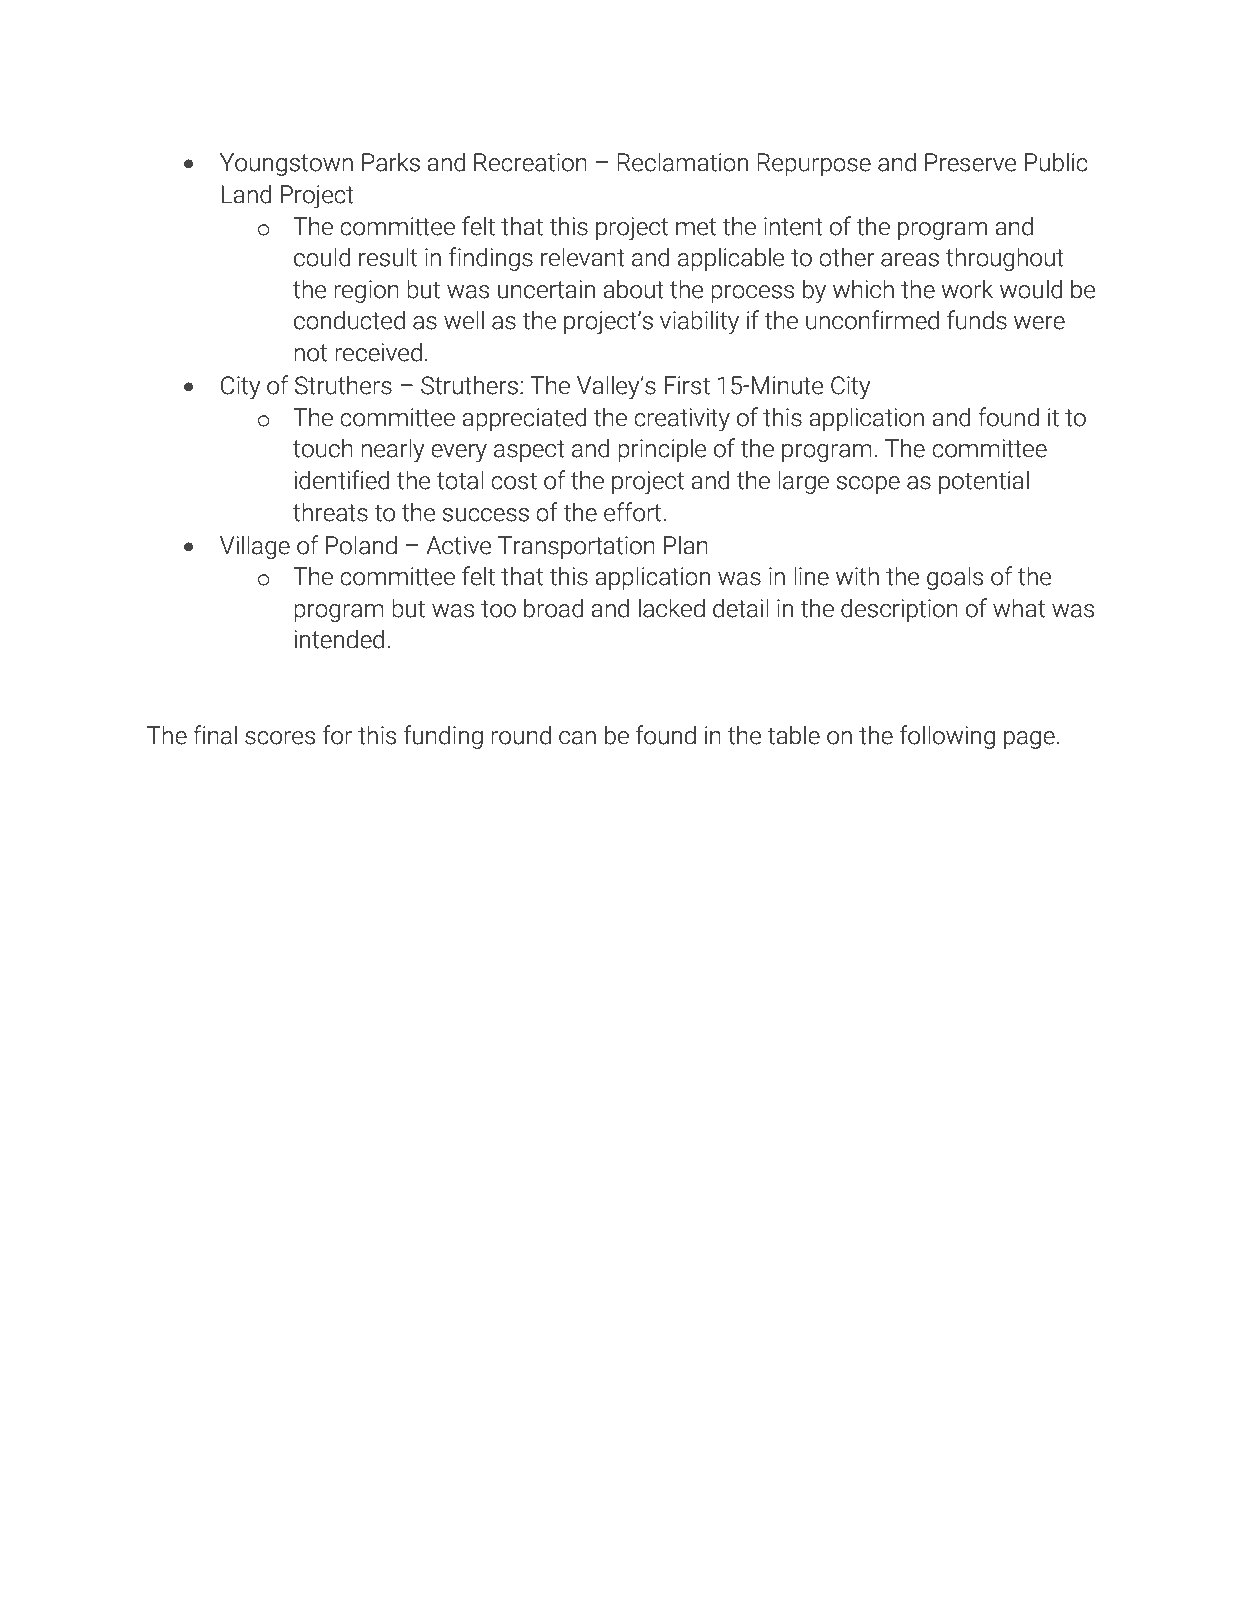  What do you see at coordinates (682, 162) in the image?
I see `Reclamation` at bounding box center [682, 162].
